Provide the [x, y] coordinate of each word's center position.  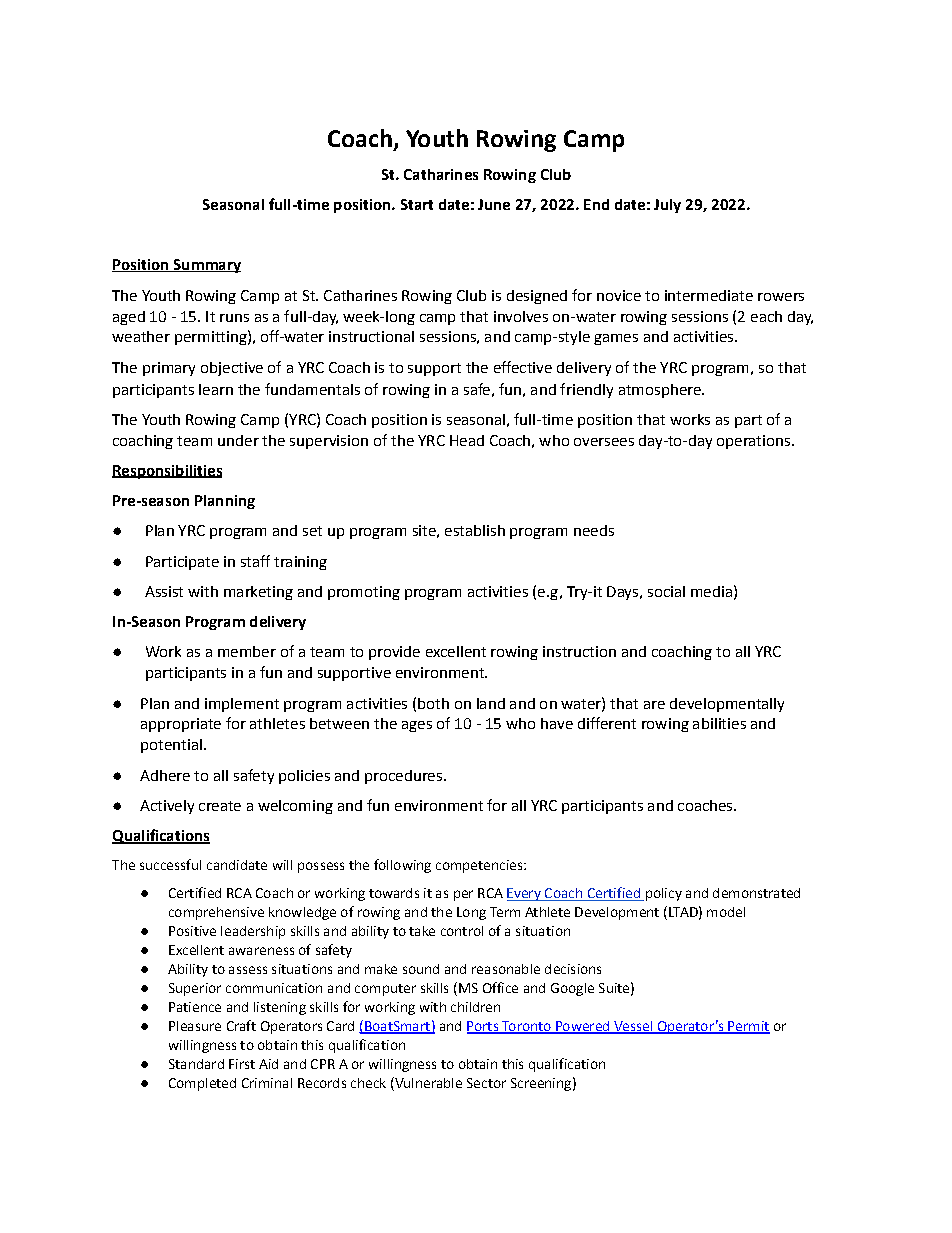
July [667, 206]
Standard [196, 1064]
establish [475, 530]
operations [753, 442]
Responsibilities [167, 472]
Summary [206, 266]
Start [417, 204]
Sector [486, 1083]
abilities [719, 723]
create [220, 806]
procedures [403, 777]
